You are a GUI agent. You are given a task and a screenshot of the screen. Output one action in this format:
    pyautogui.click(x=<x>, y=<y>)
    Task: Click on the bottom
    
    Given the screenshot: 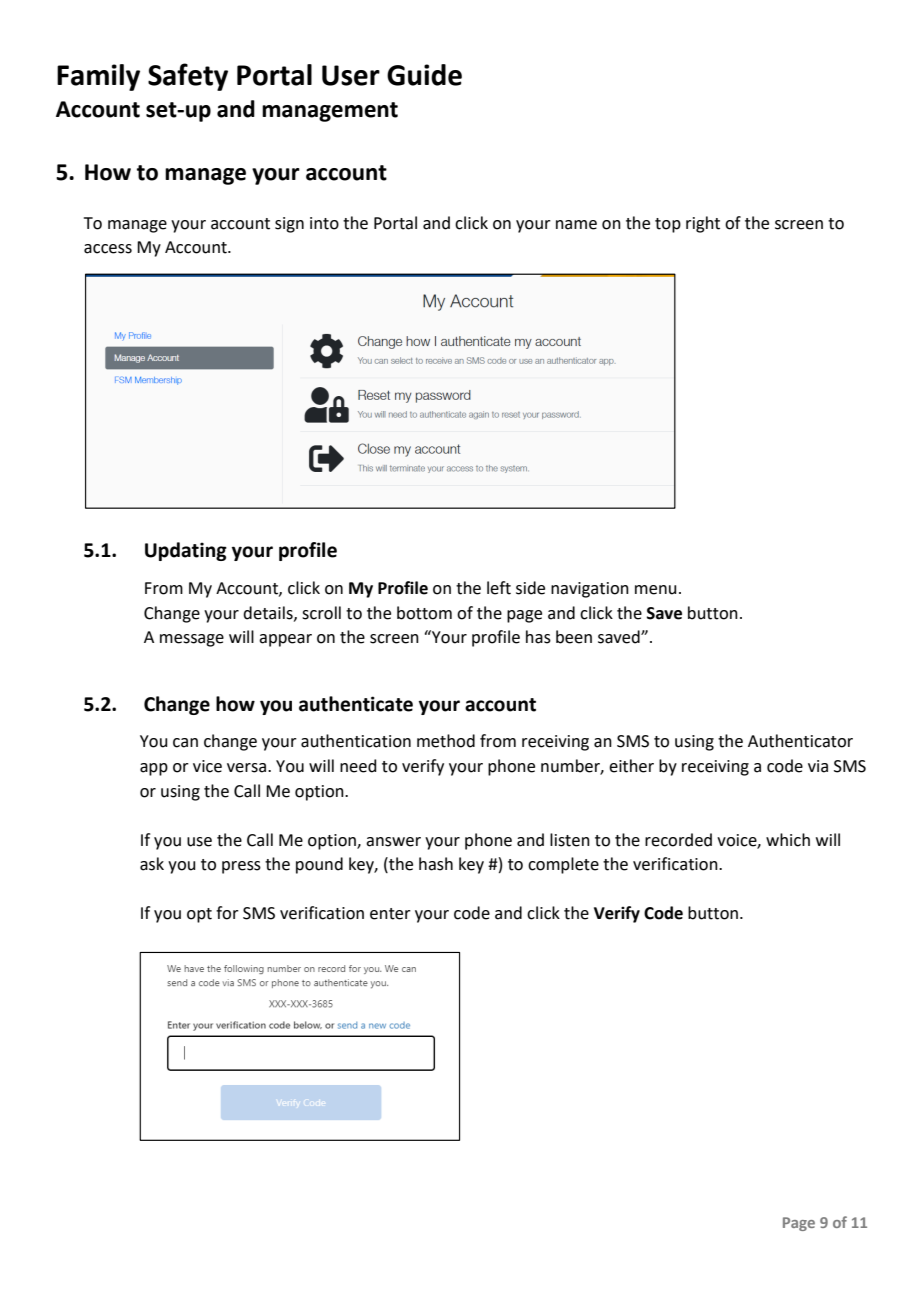 What is the action you would take?
    pyautogui.click(x=424, y=613)
